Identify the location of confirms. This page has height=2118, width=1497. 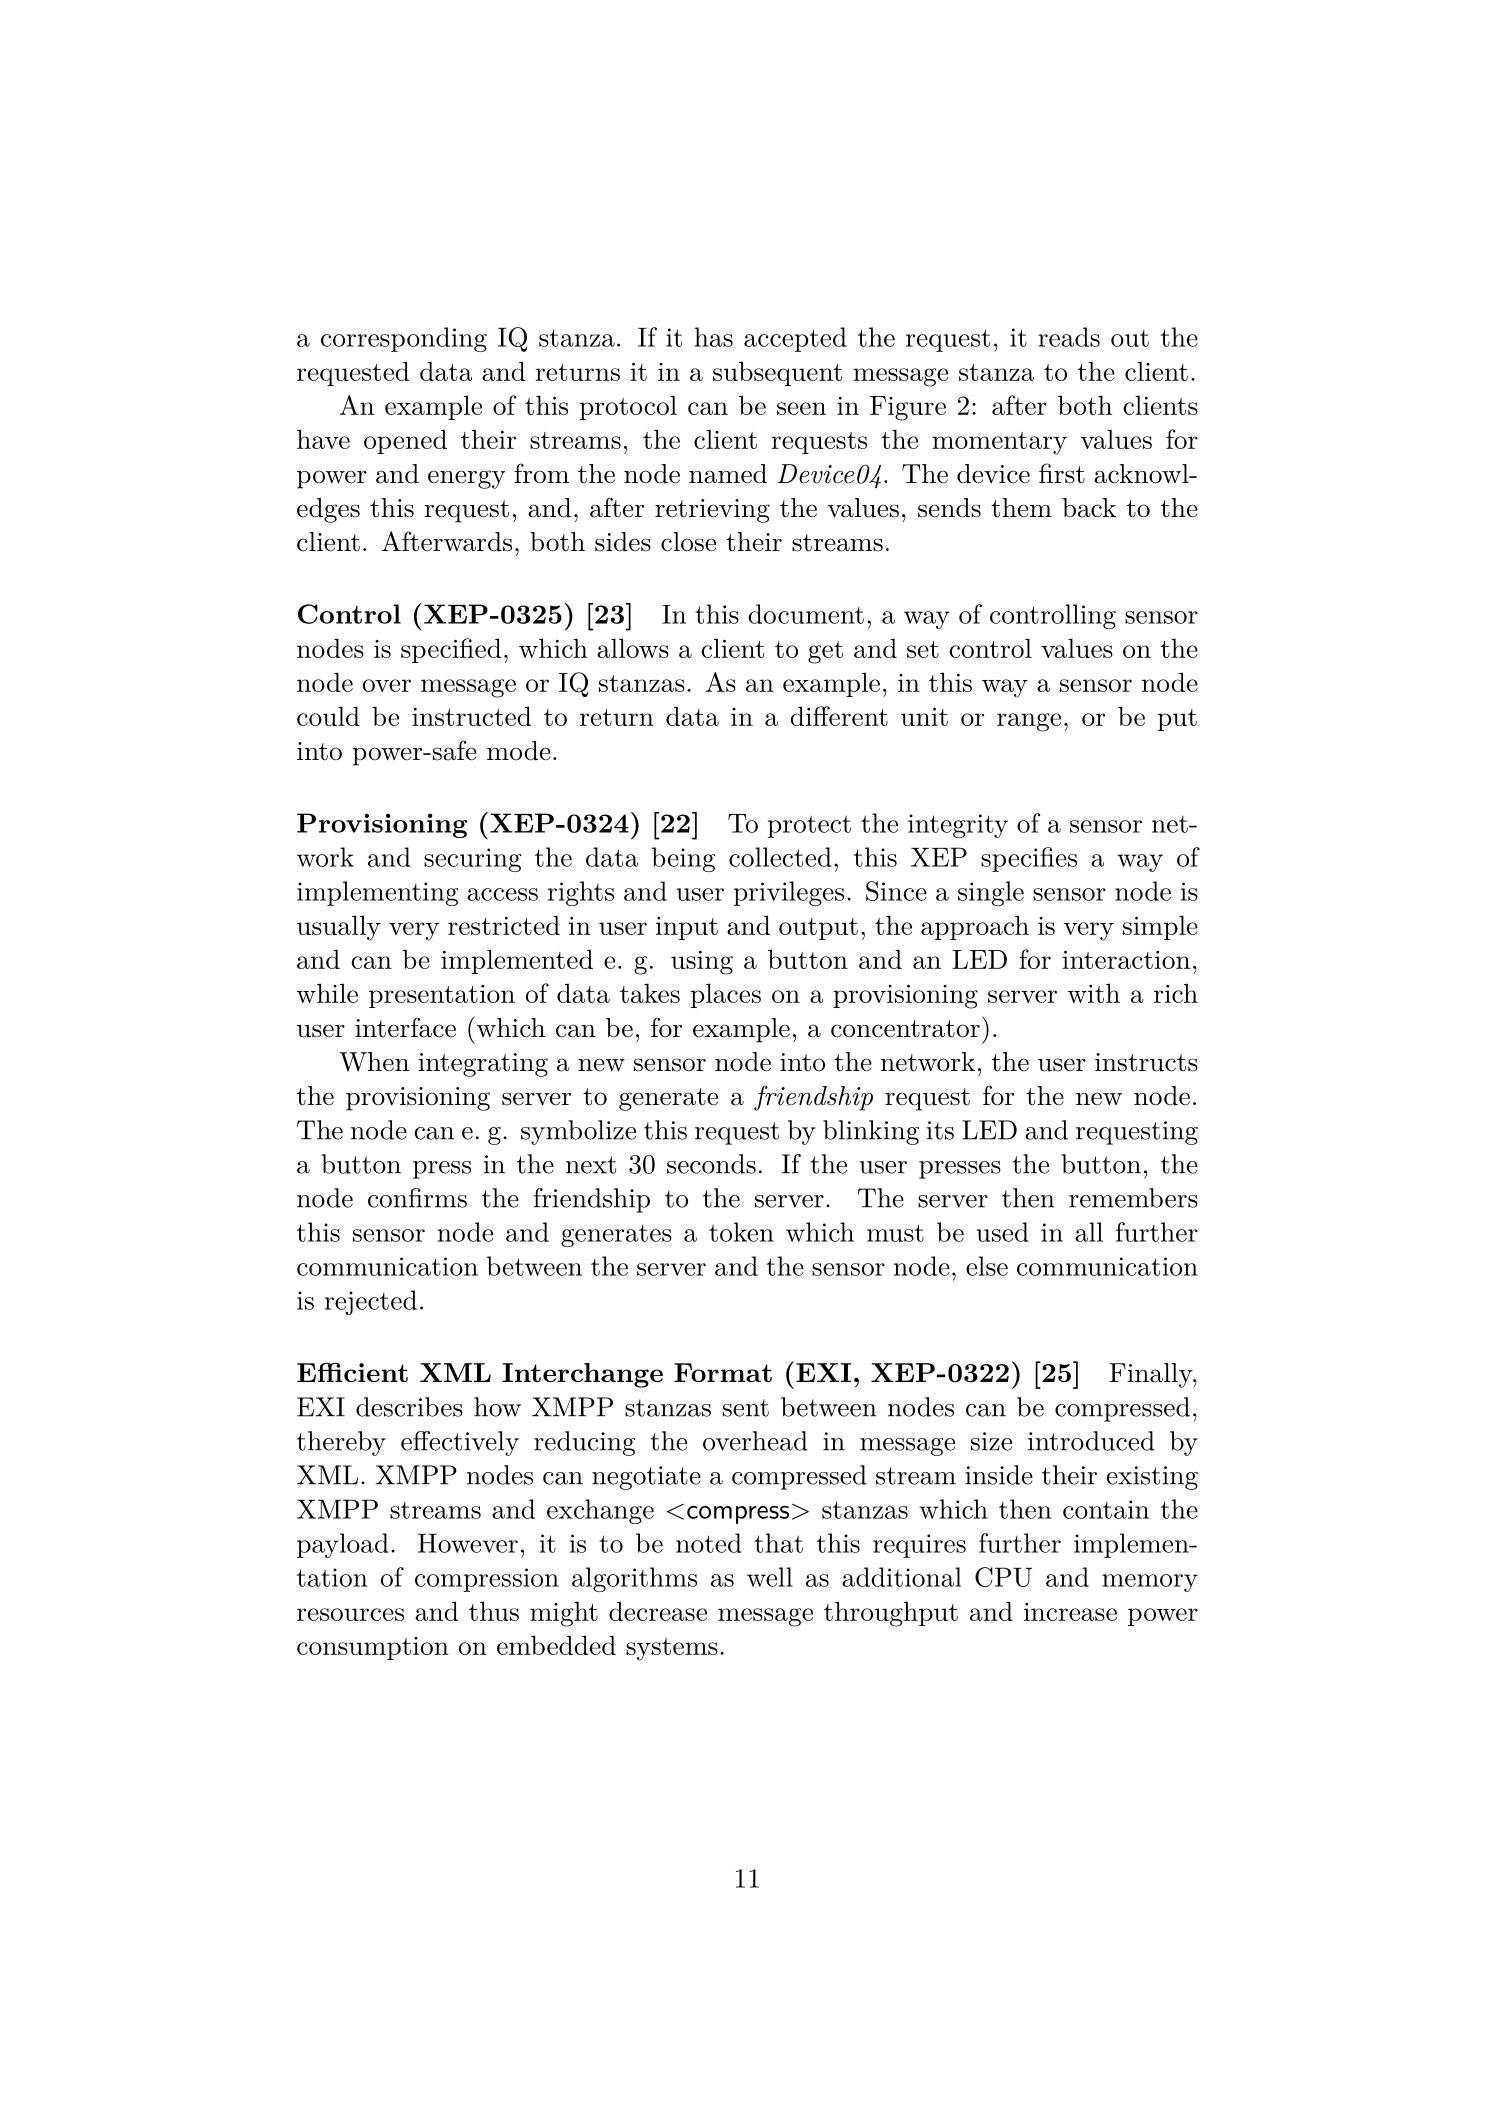
(417, 1198).
